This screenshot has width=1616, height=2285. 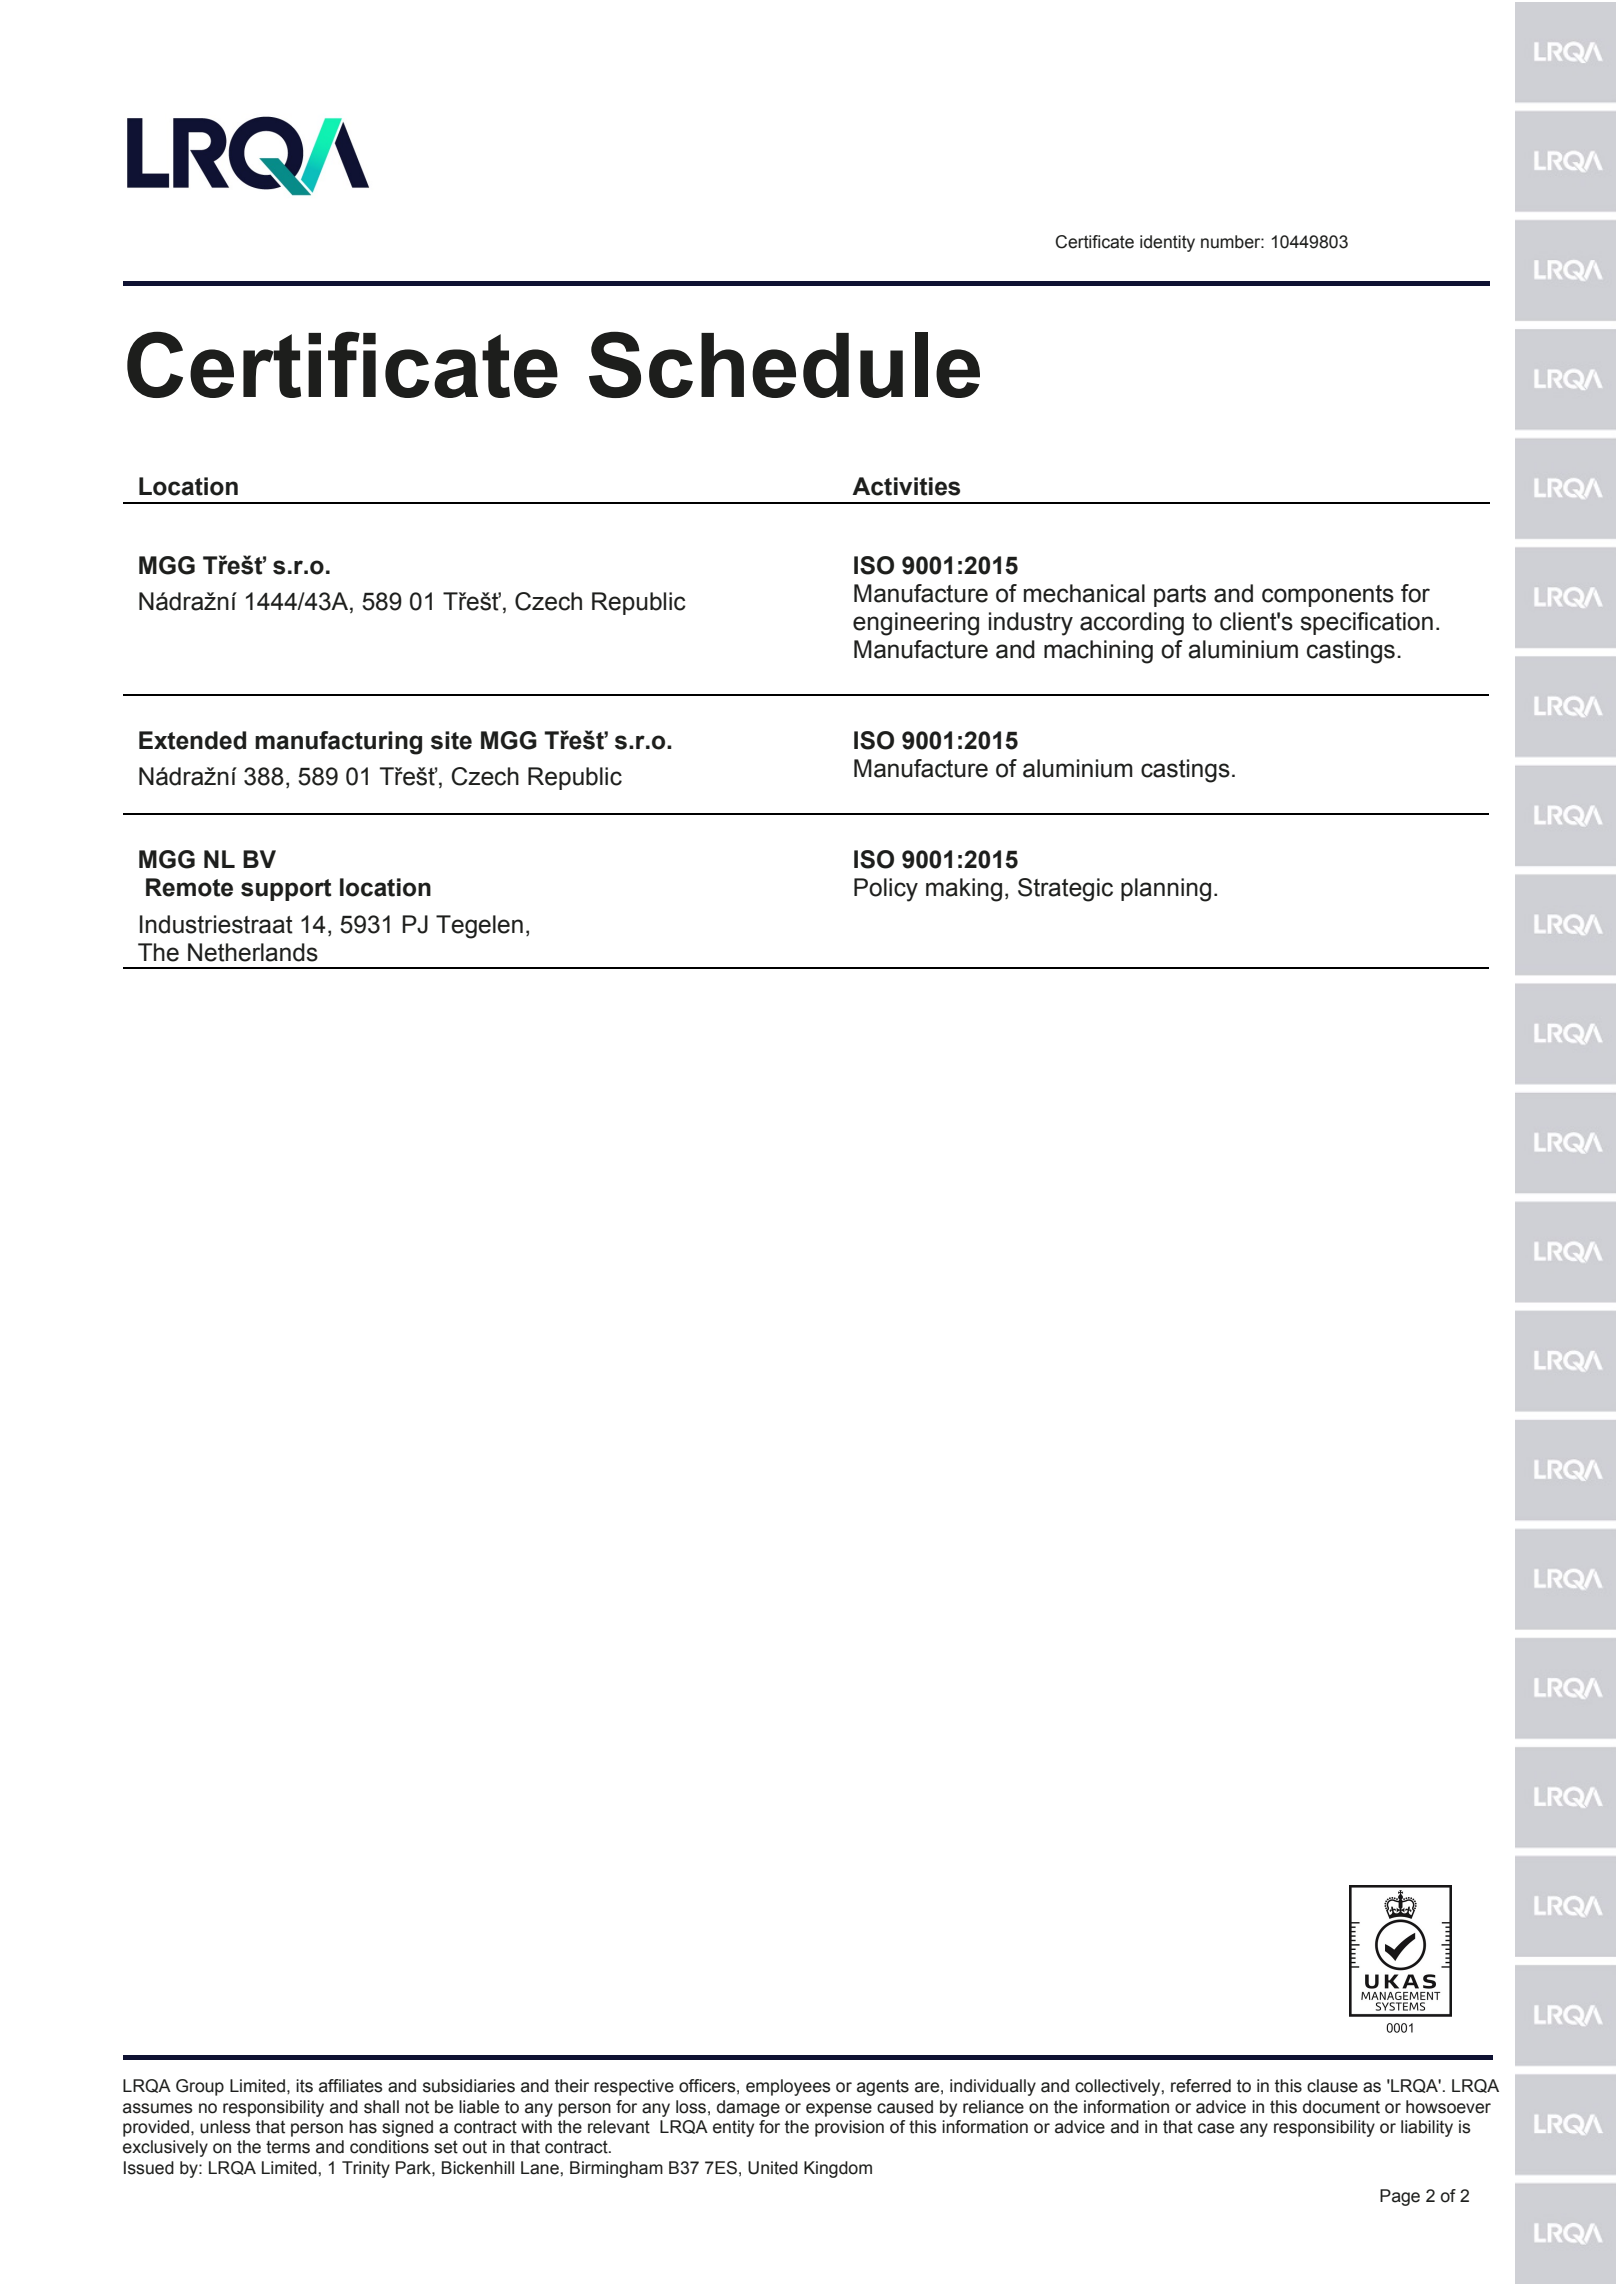 What do you see at coordinates (338, 743) in the screenshot?
I see `manufacturing` at bounding box center [338, 743].
